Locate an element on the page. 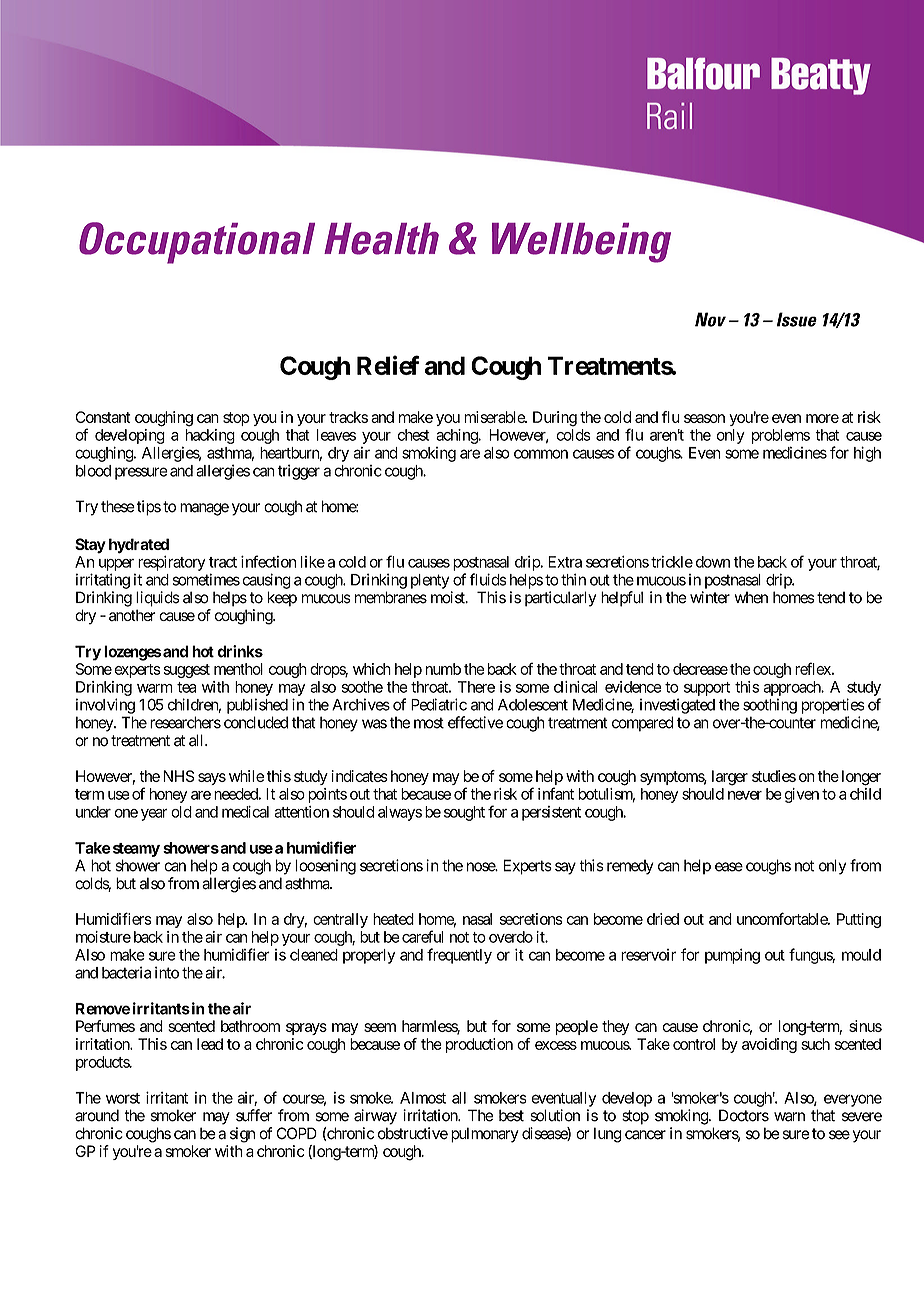 This page has height=1308, width=924. respiratory is located at coordinates (171, 563).
